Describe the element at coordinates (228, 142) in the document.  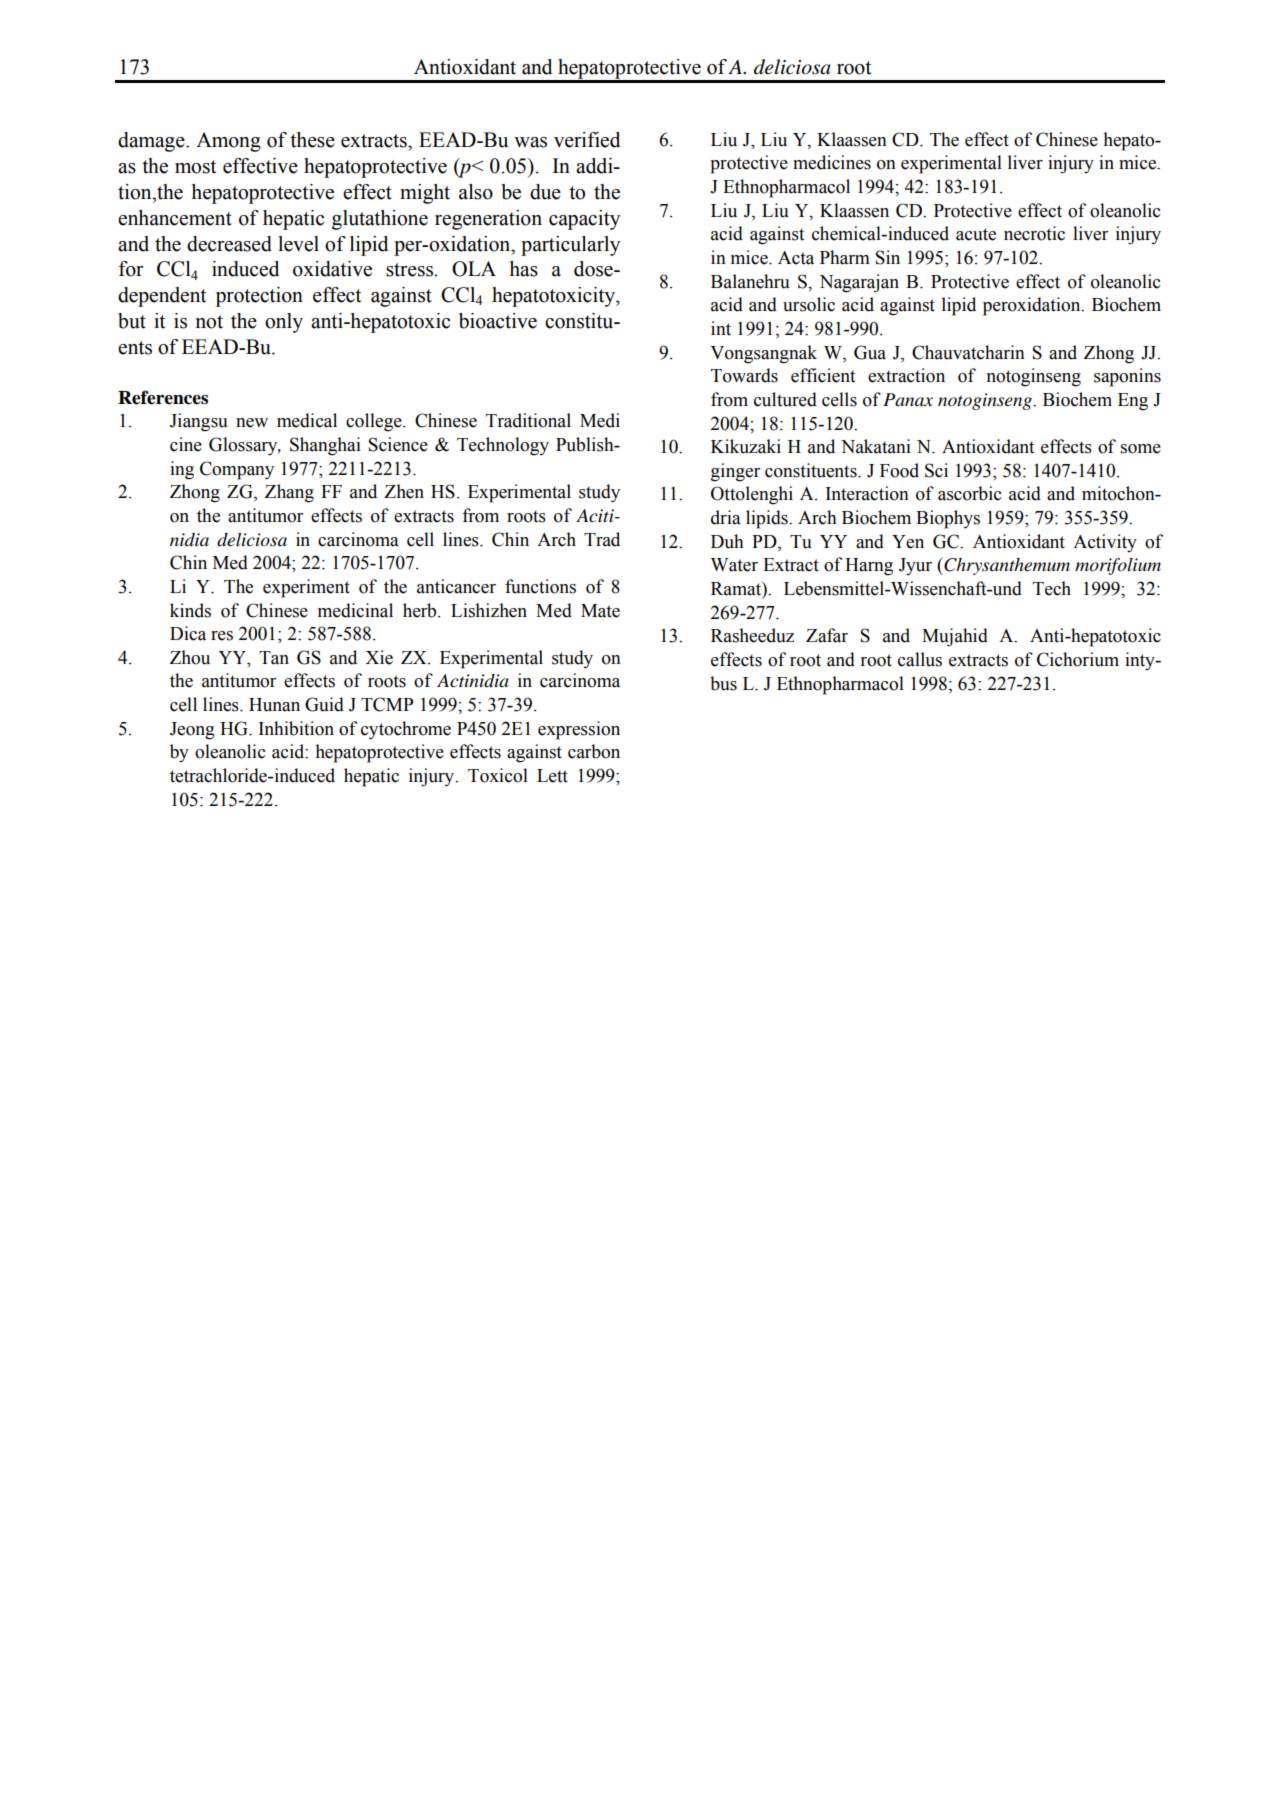
I see `Among` at that location.
